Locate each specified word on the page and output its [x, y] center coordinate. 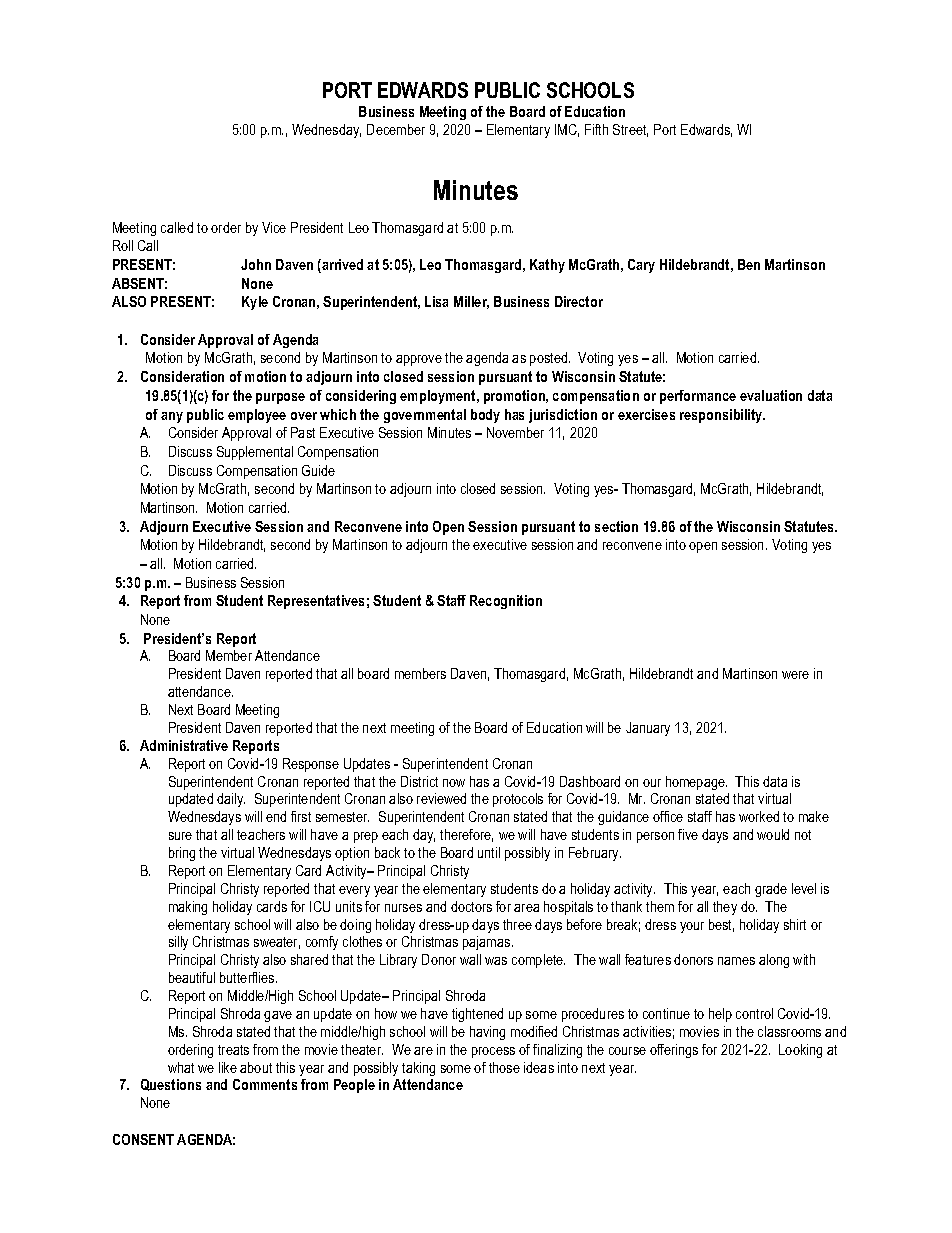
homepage [696, 783]
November [515, 432]
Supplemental [255, 453]
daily [231, 800]
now [454, 783]
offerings [674, 1051]
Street [630, 130]
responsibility [722, 416]
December [396, 129]
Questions [171, 1085]
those [504, 1067]
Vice [274, 227]
